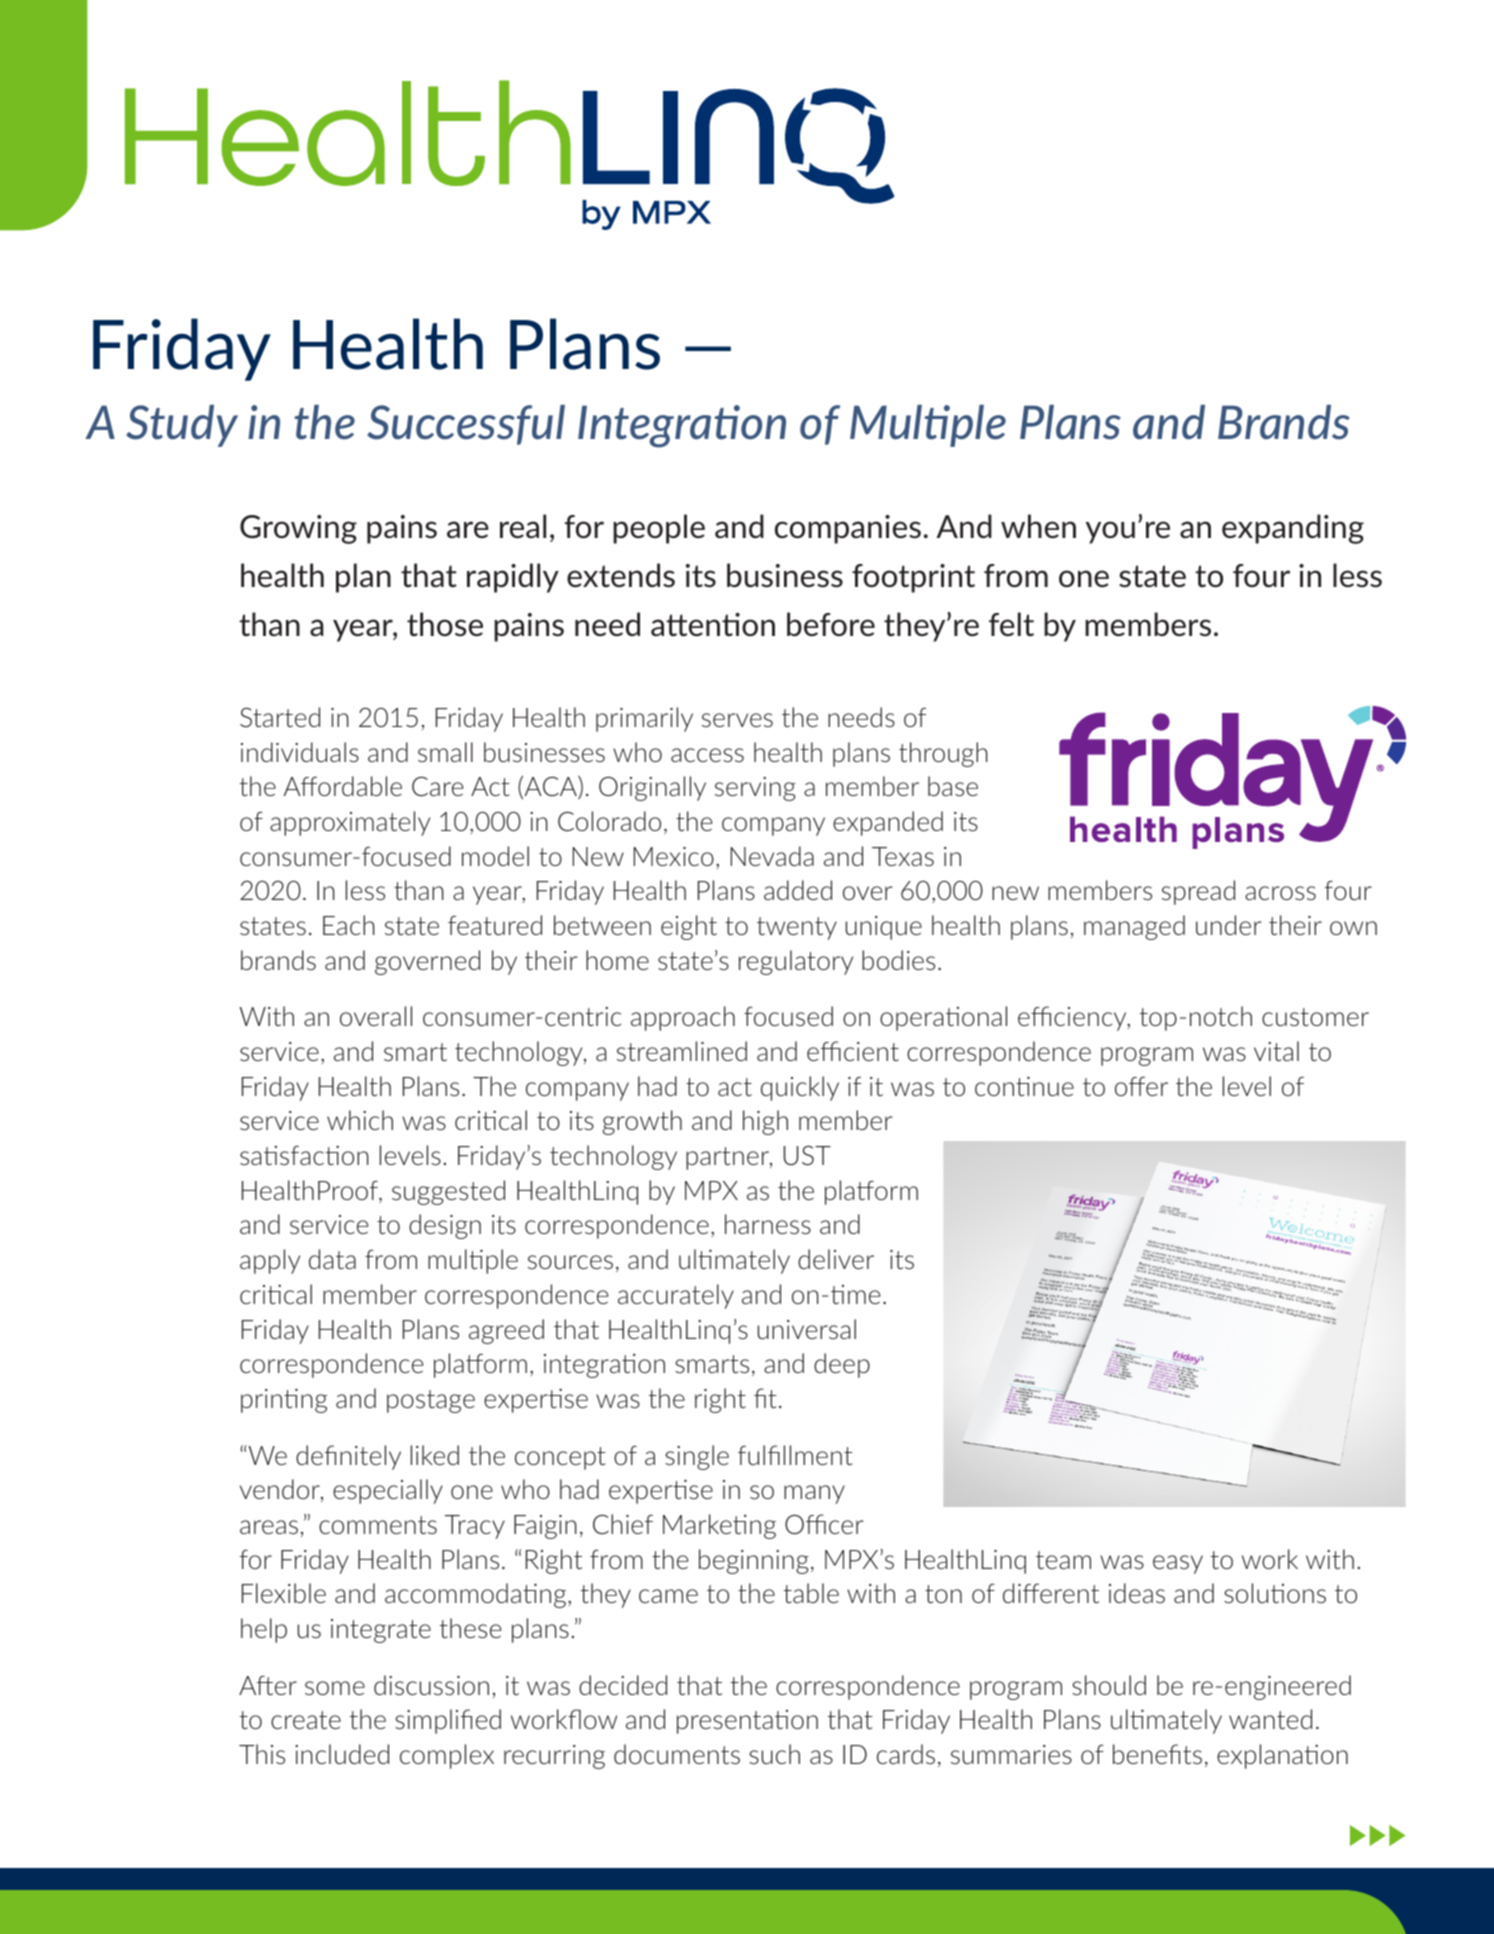 This screenshot has height=1934, width=1494. Describe the element at coordinates (360, 1120) in the screenshot. I see `which` at that location.
